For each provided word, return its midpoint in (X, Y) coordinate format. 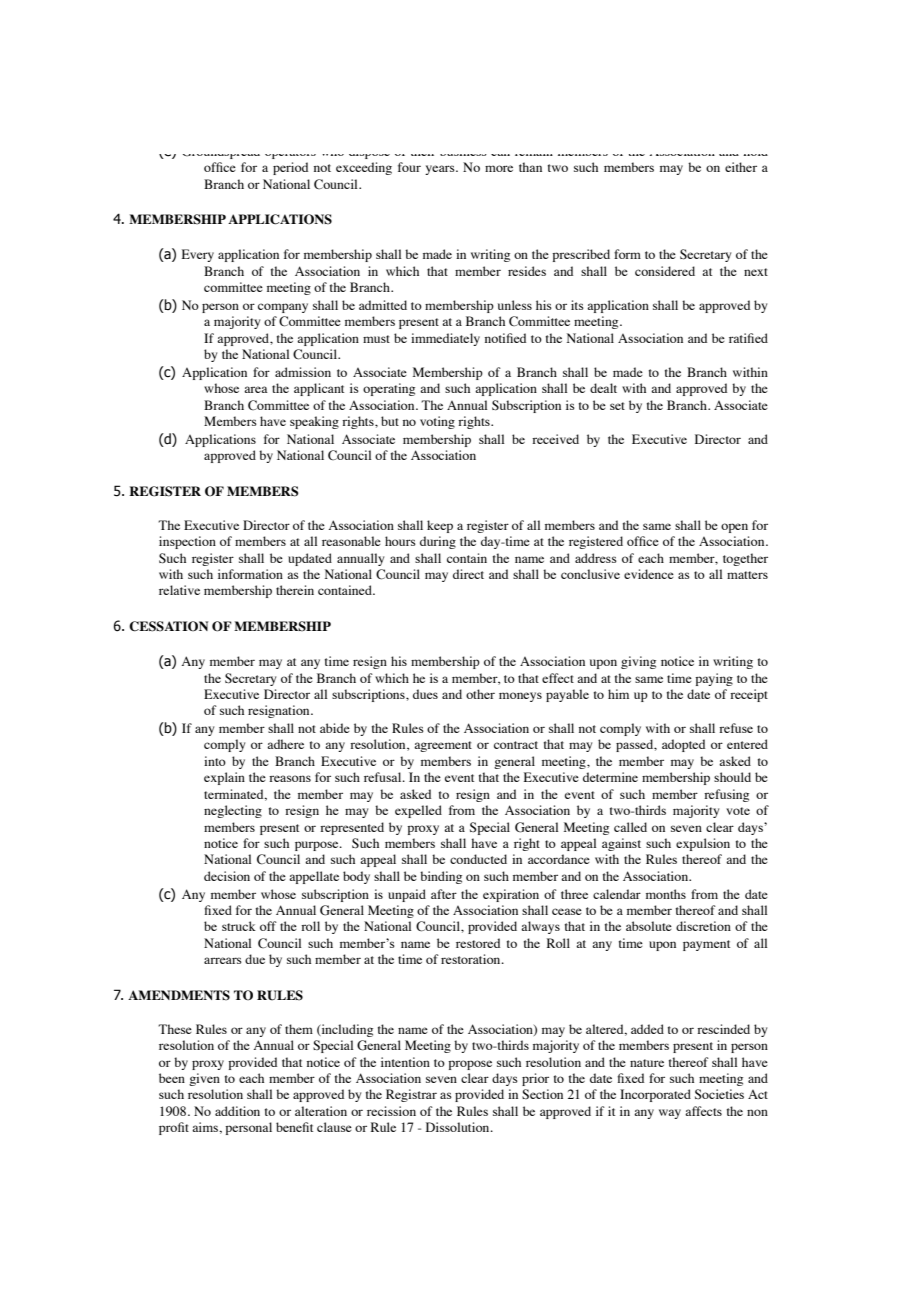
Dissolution (459, 1127)
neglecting (233, 811)
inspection (187, 542)
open (734, 528)
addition (237, 1111)
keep (440, 526)
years (441, 170)
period (290, 168)
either (741, 167)
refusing (726, 795)
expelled (418, 811)
